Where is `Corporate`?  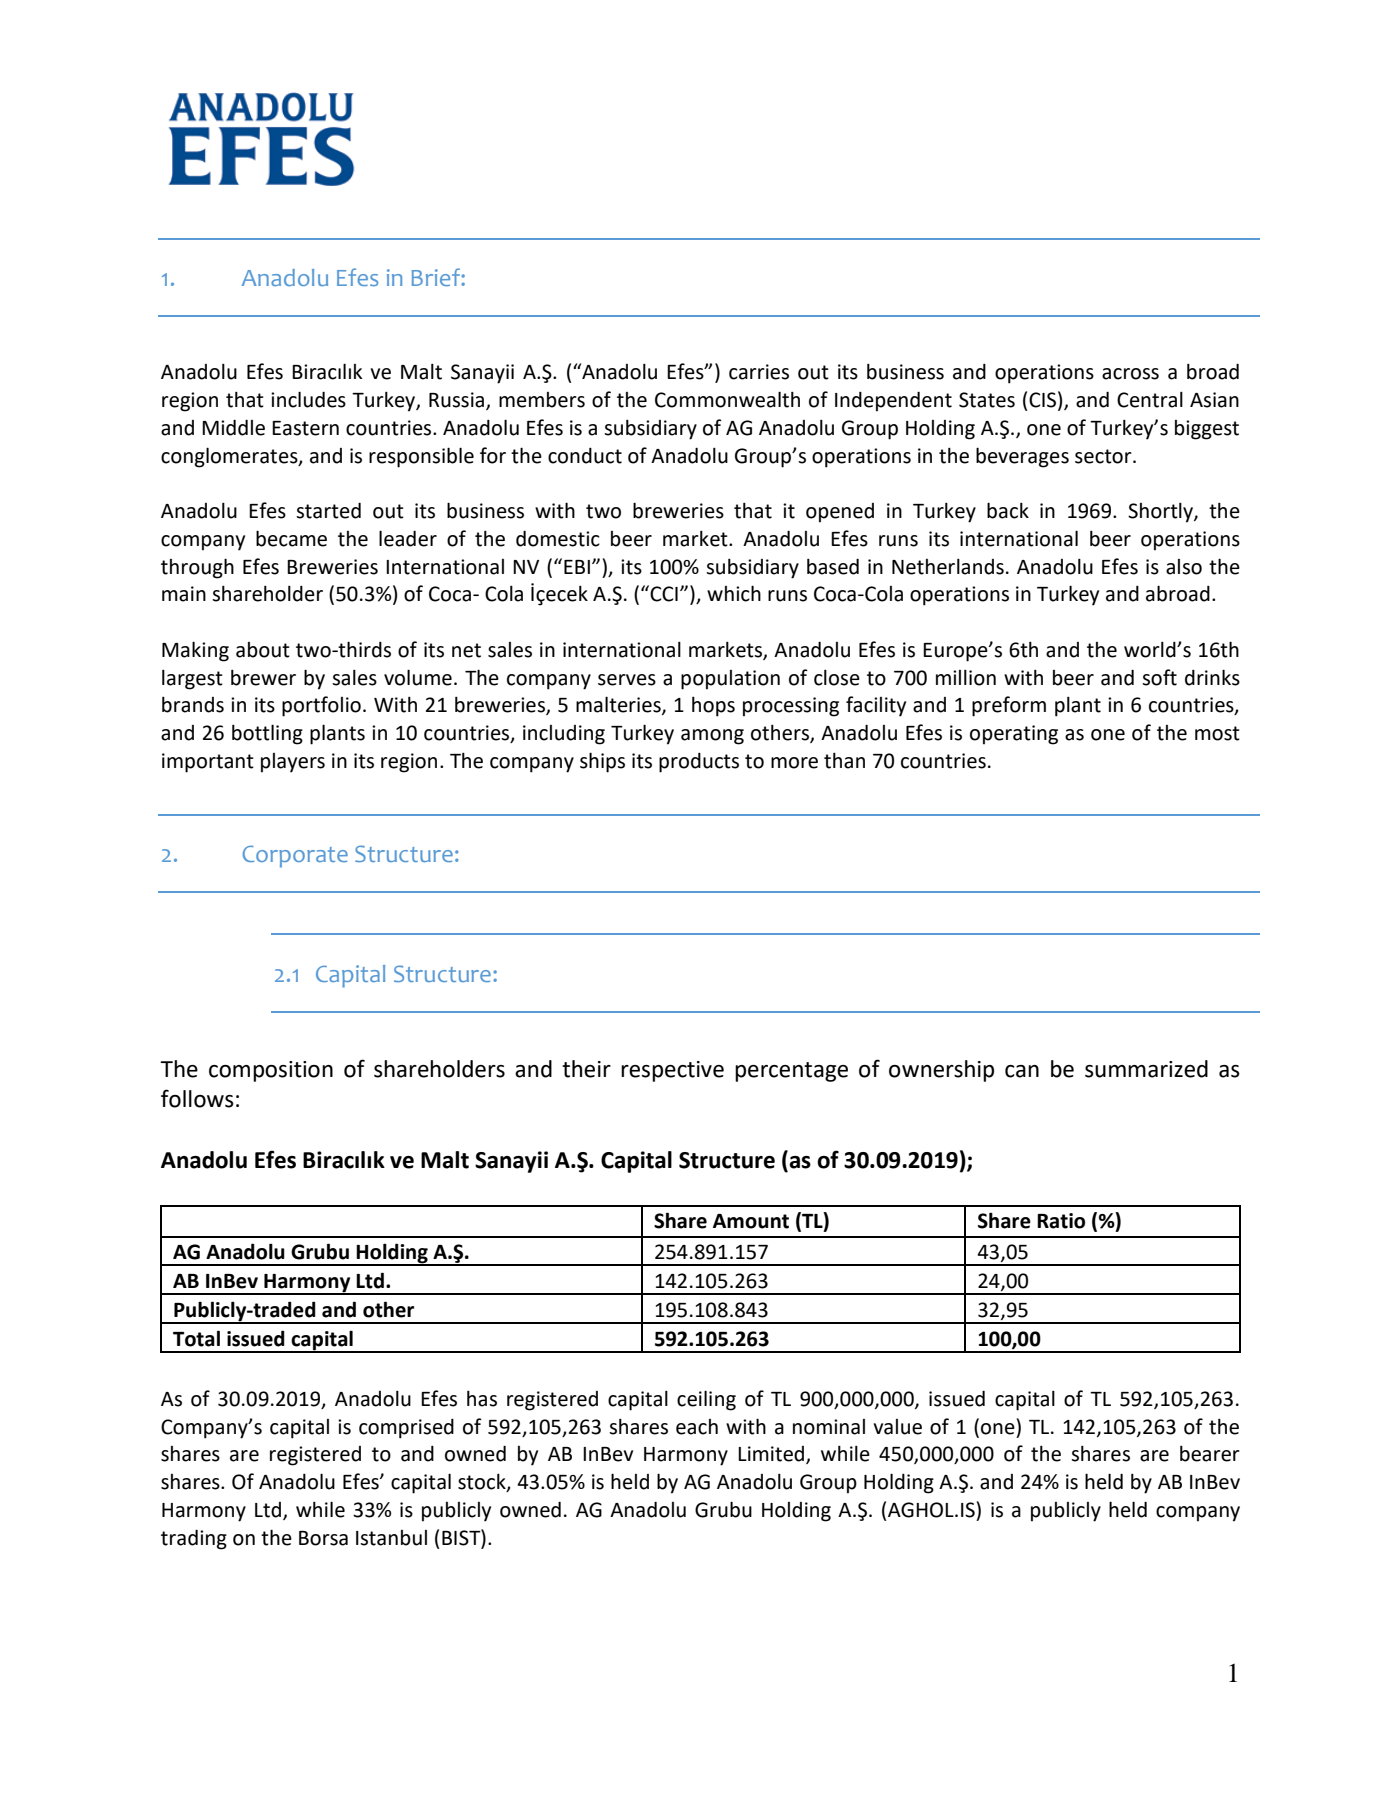 Corporate is located at coordinates (295, 856).
